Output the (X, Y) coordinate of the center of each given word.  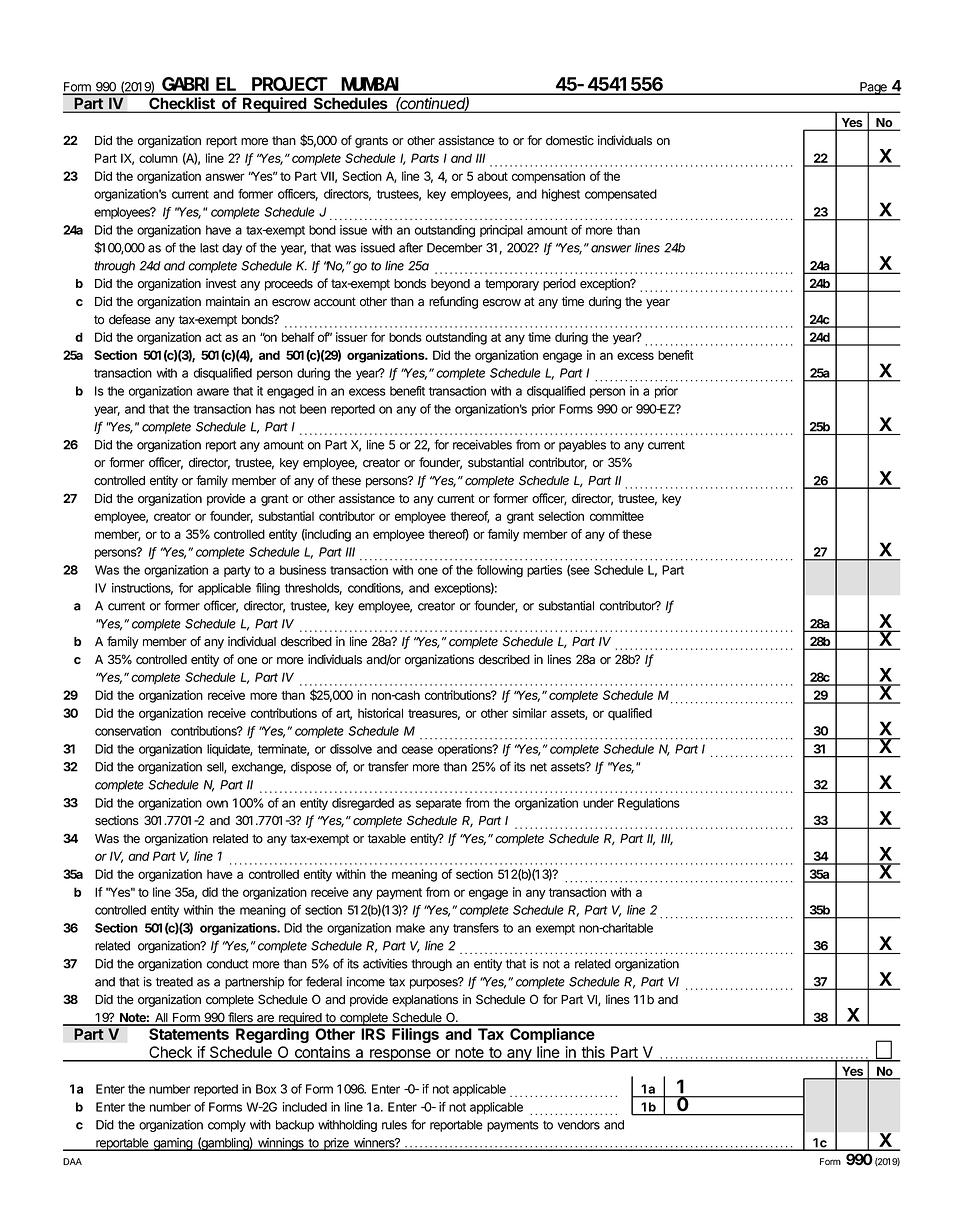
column (158, 158)
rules (394, 1125)
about (492, 176)
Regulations (649, 804)
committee (617, 516)
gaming (172, 1144)
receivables (482, 445)
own (217, 804)
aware (213, 392)
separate (439, 804)
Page (873, 88)
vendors (579, 1125)
